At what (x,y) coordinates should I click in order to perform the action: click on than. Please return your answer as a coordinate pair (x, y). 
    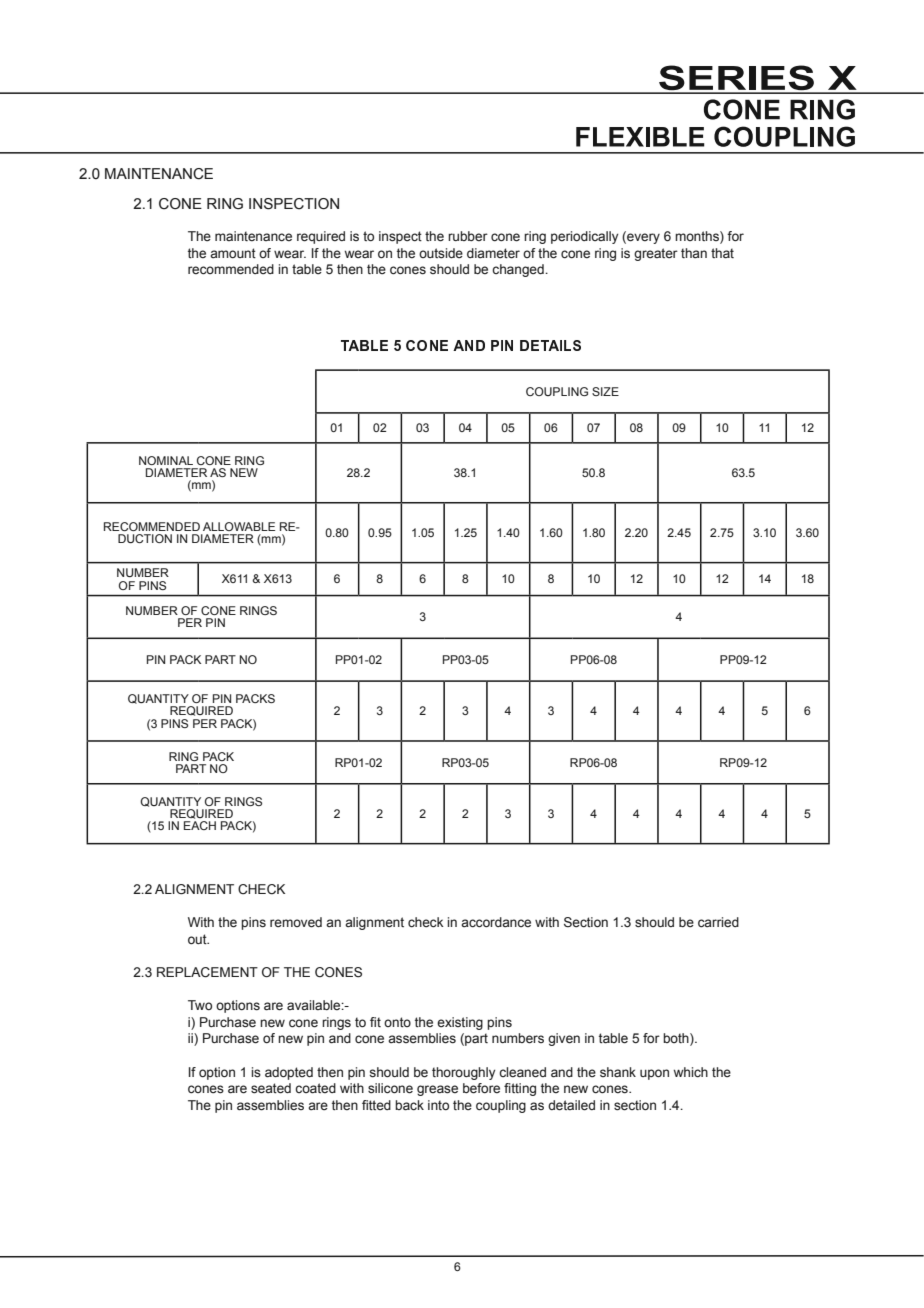
    Looking at the image, I should click on (694, 253).
